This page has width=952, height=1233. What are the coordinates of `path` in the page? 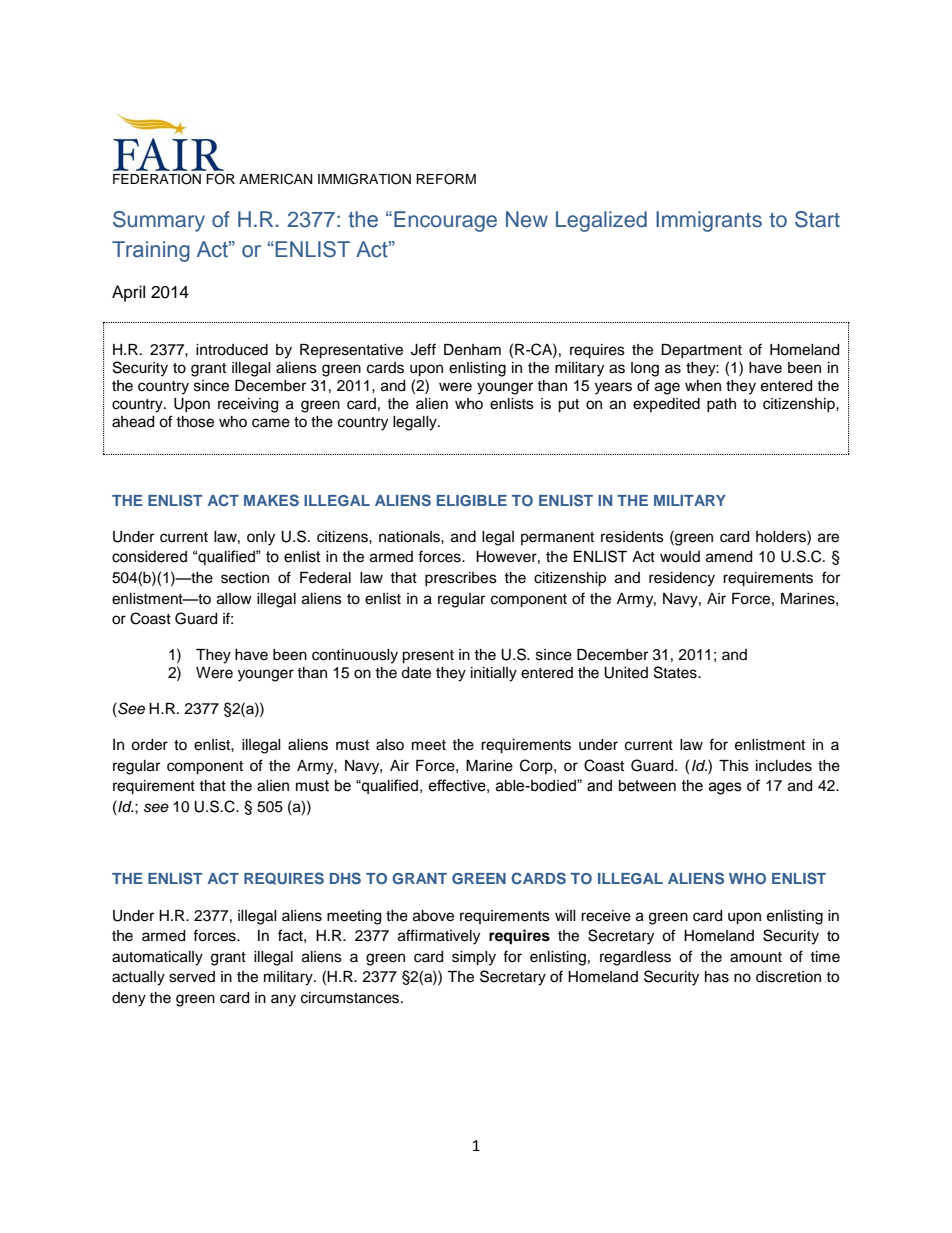 It's located at (721, 405).
